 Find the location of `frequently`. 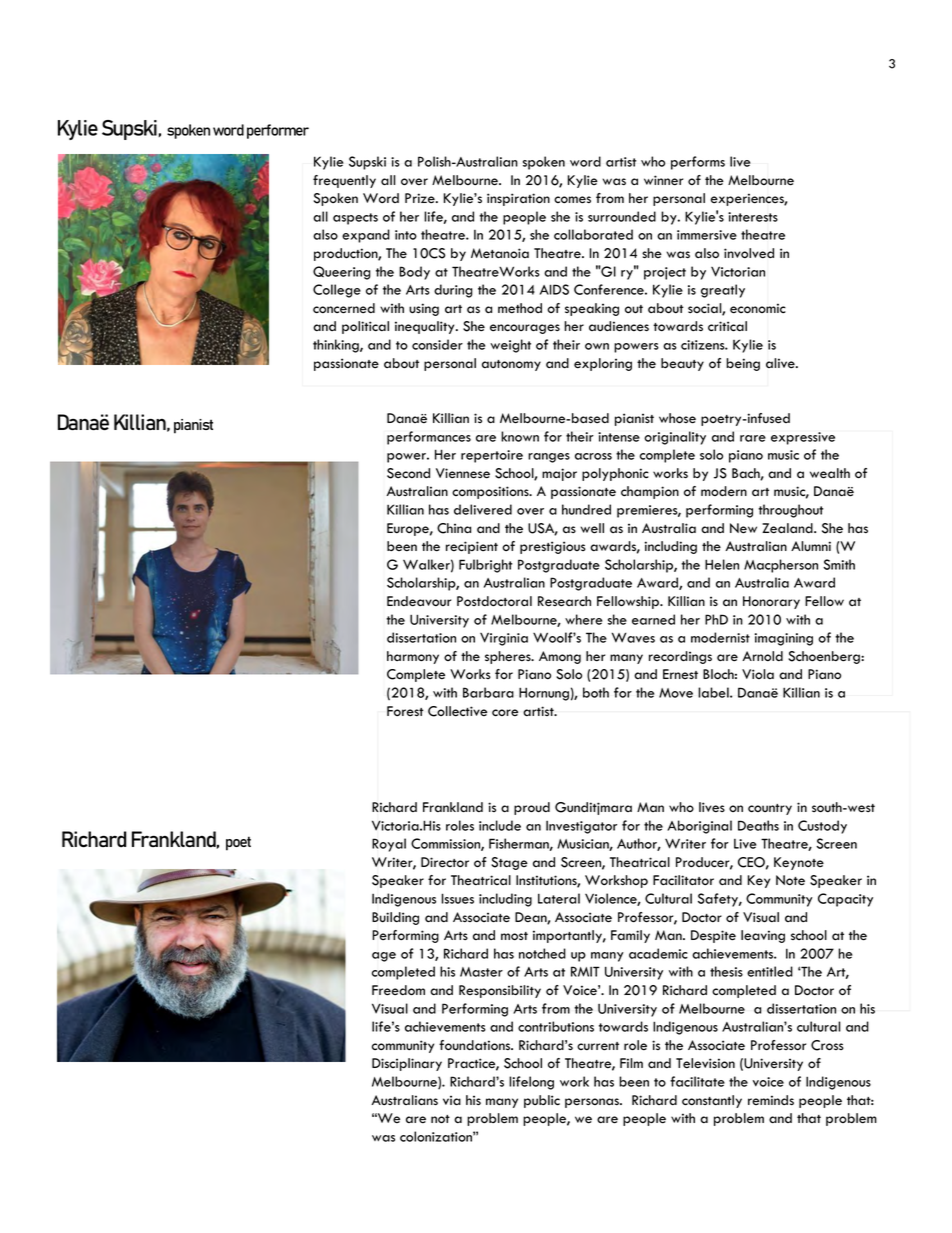

frequently is located at coordinates (344, 181).
